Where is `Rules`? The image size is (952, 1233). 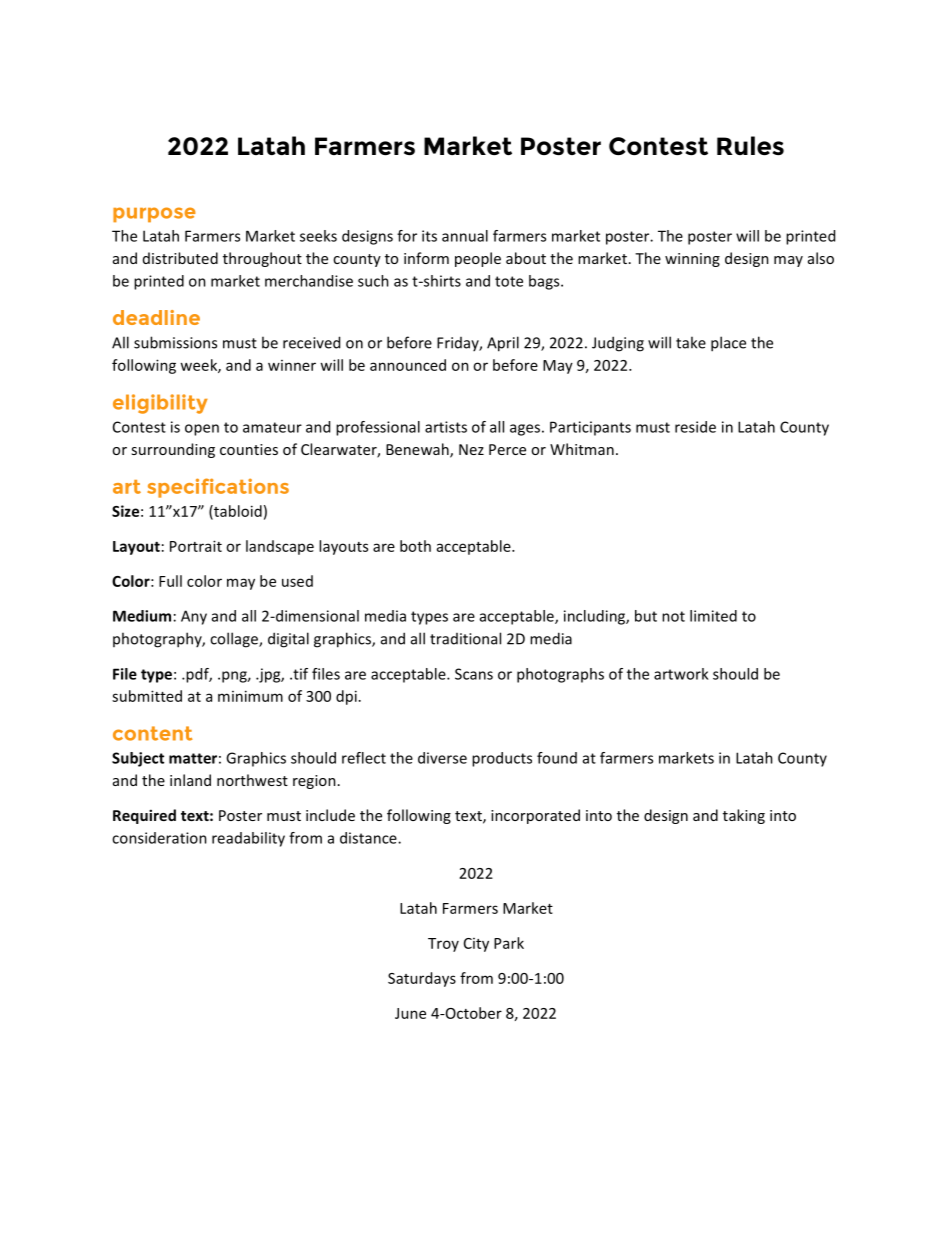
Rules is located at coordinates (750, 145).
